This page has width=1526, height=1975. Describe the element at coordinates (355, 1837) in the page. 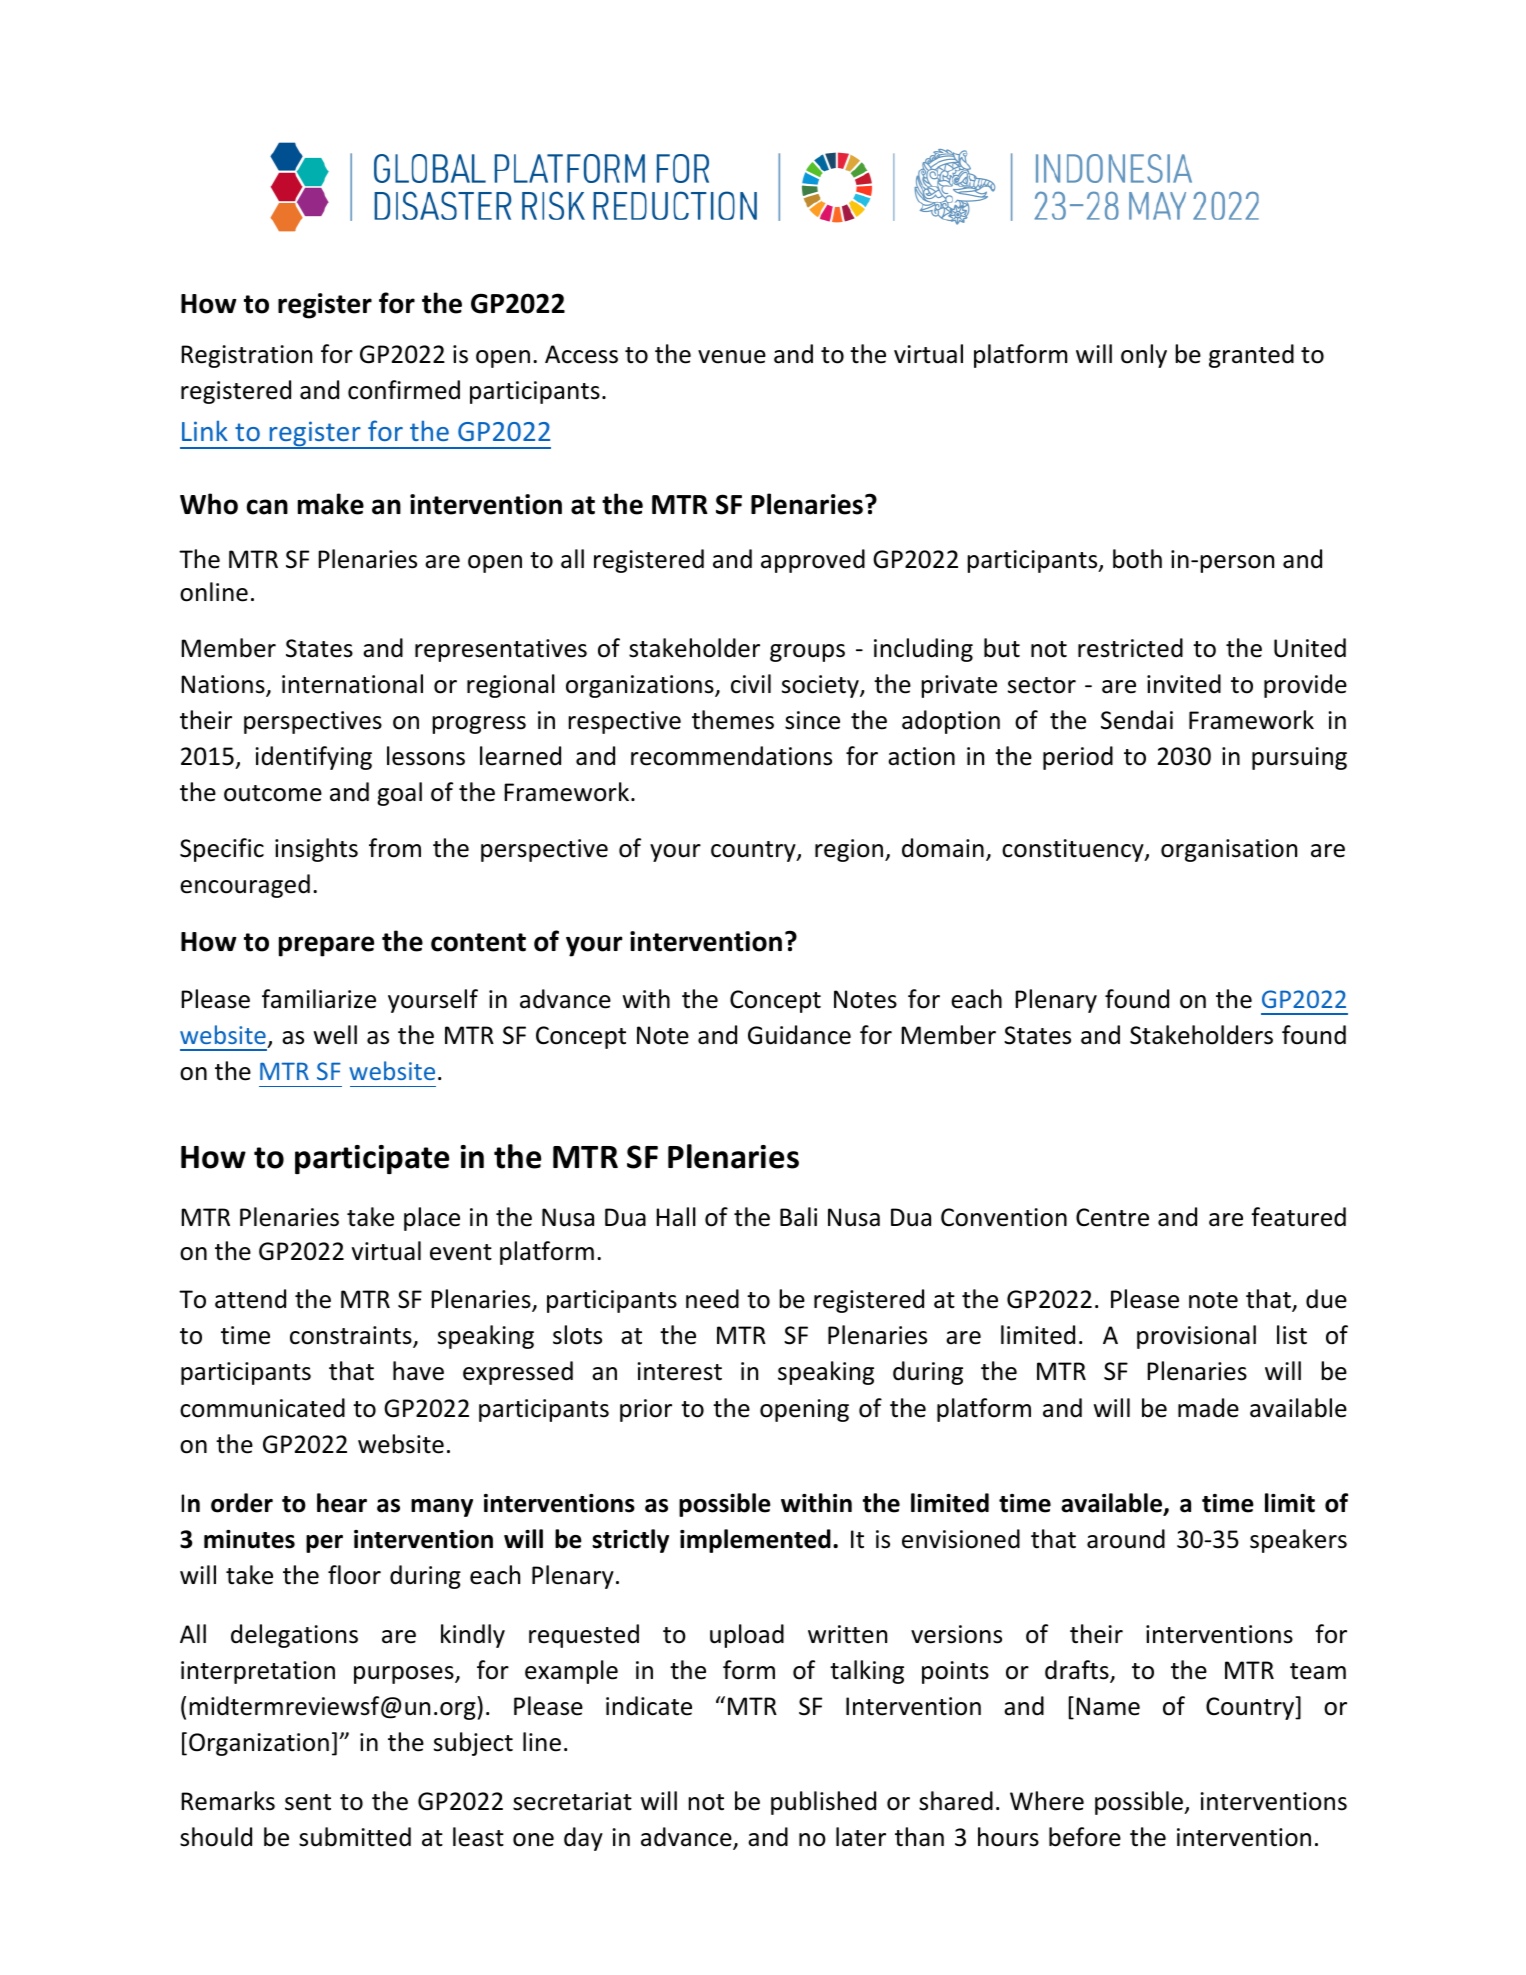

I see `submitted` at that location.
